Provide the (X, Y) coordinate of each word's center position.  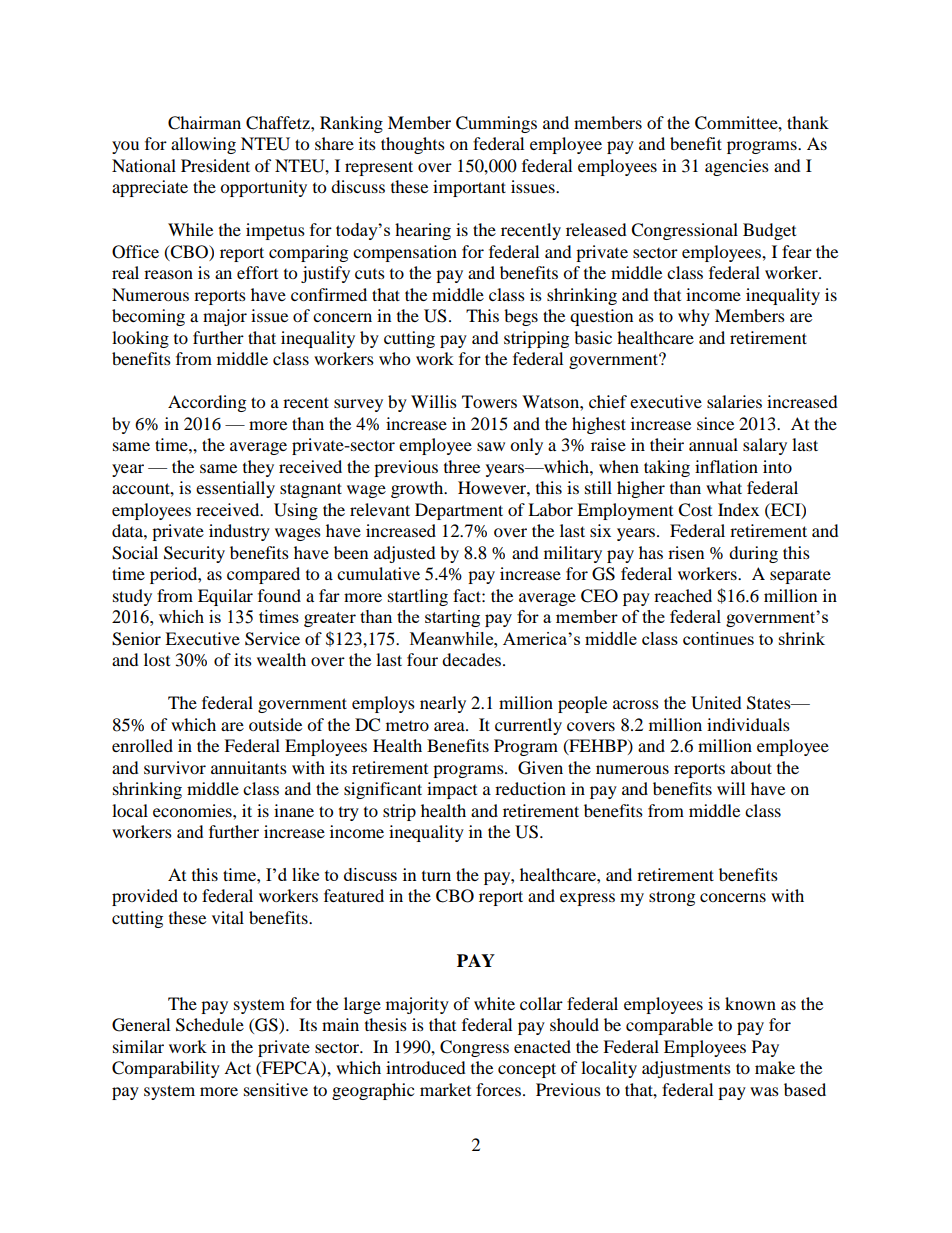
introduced (426, 1067)
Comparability (166, 1069)
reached (683, 595)
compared (263, 575)
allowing (203, 145)
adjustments (686, 1069)
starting (452, 618)
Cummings (496, 124)
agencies (737, 167)
